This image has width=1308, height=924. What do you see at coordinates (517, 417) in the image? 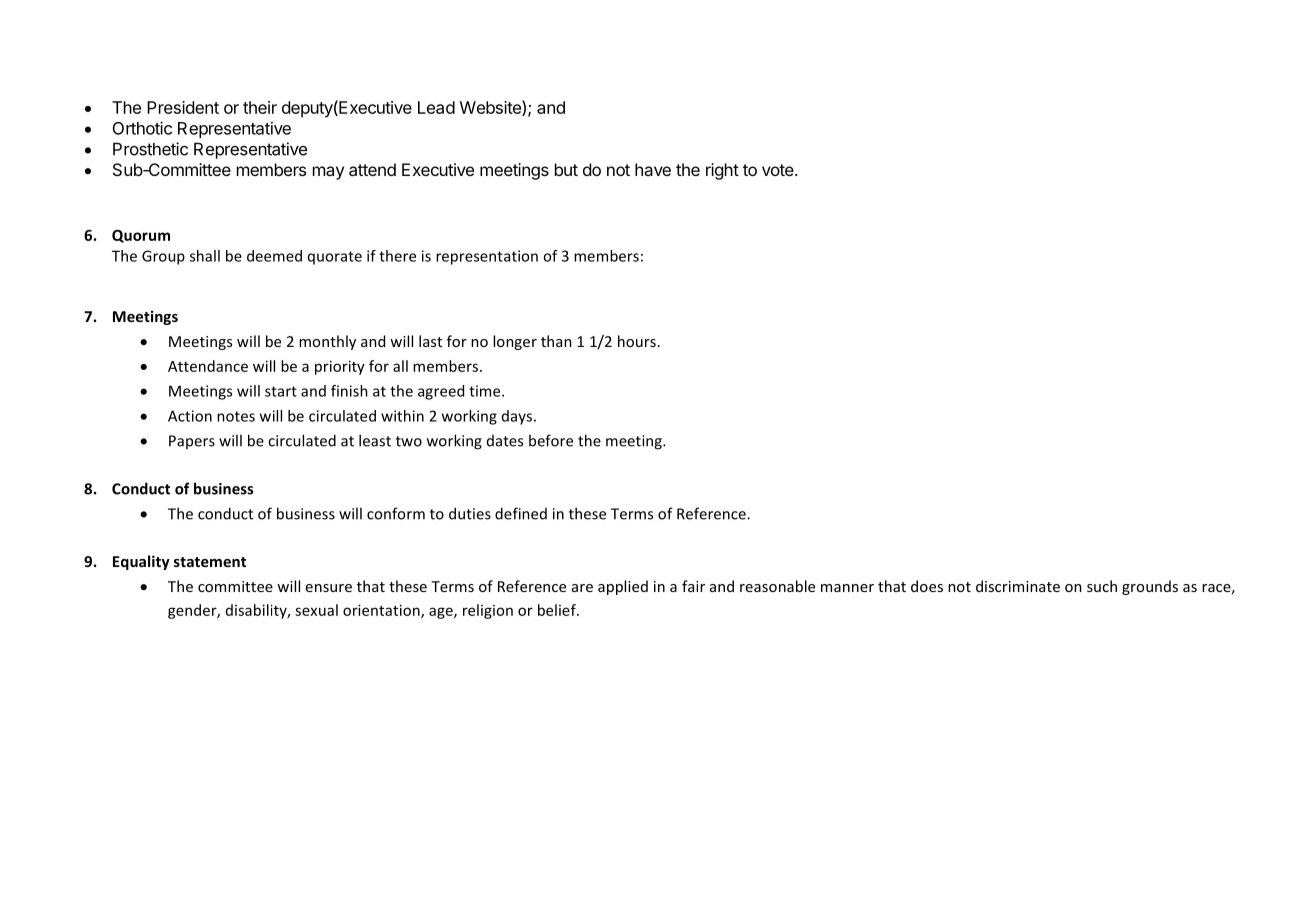
I see `days` at bounding box center [517, 417].
